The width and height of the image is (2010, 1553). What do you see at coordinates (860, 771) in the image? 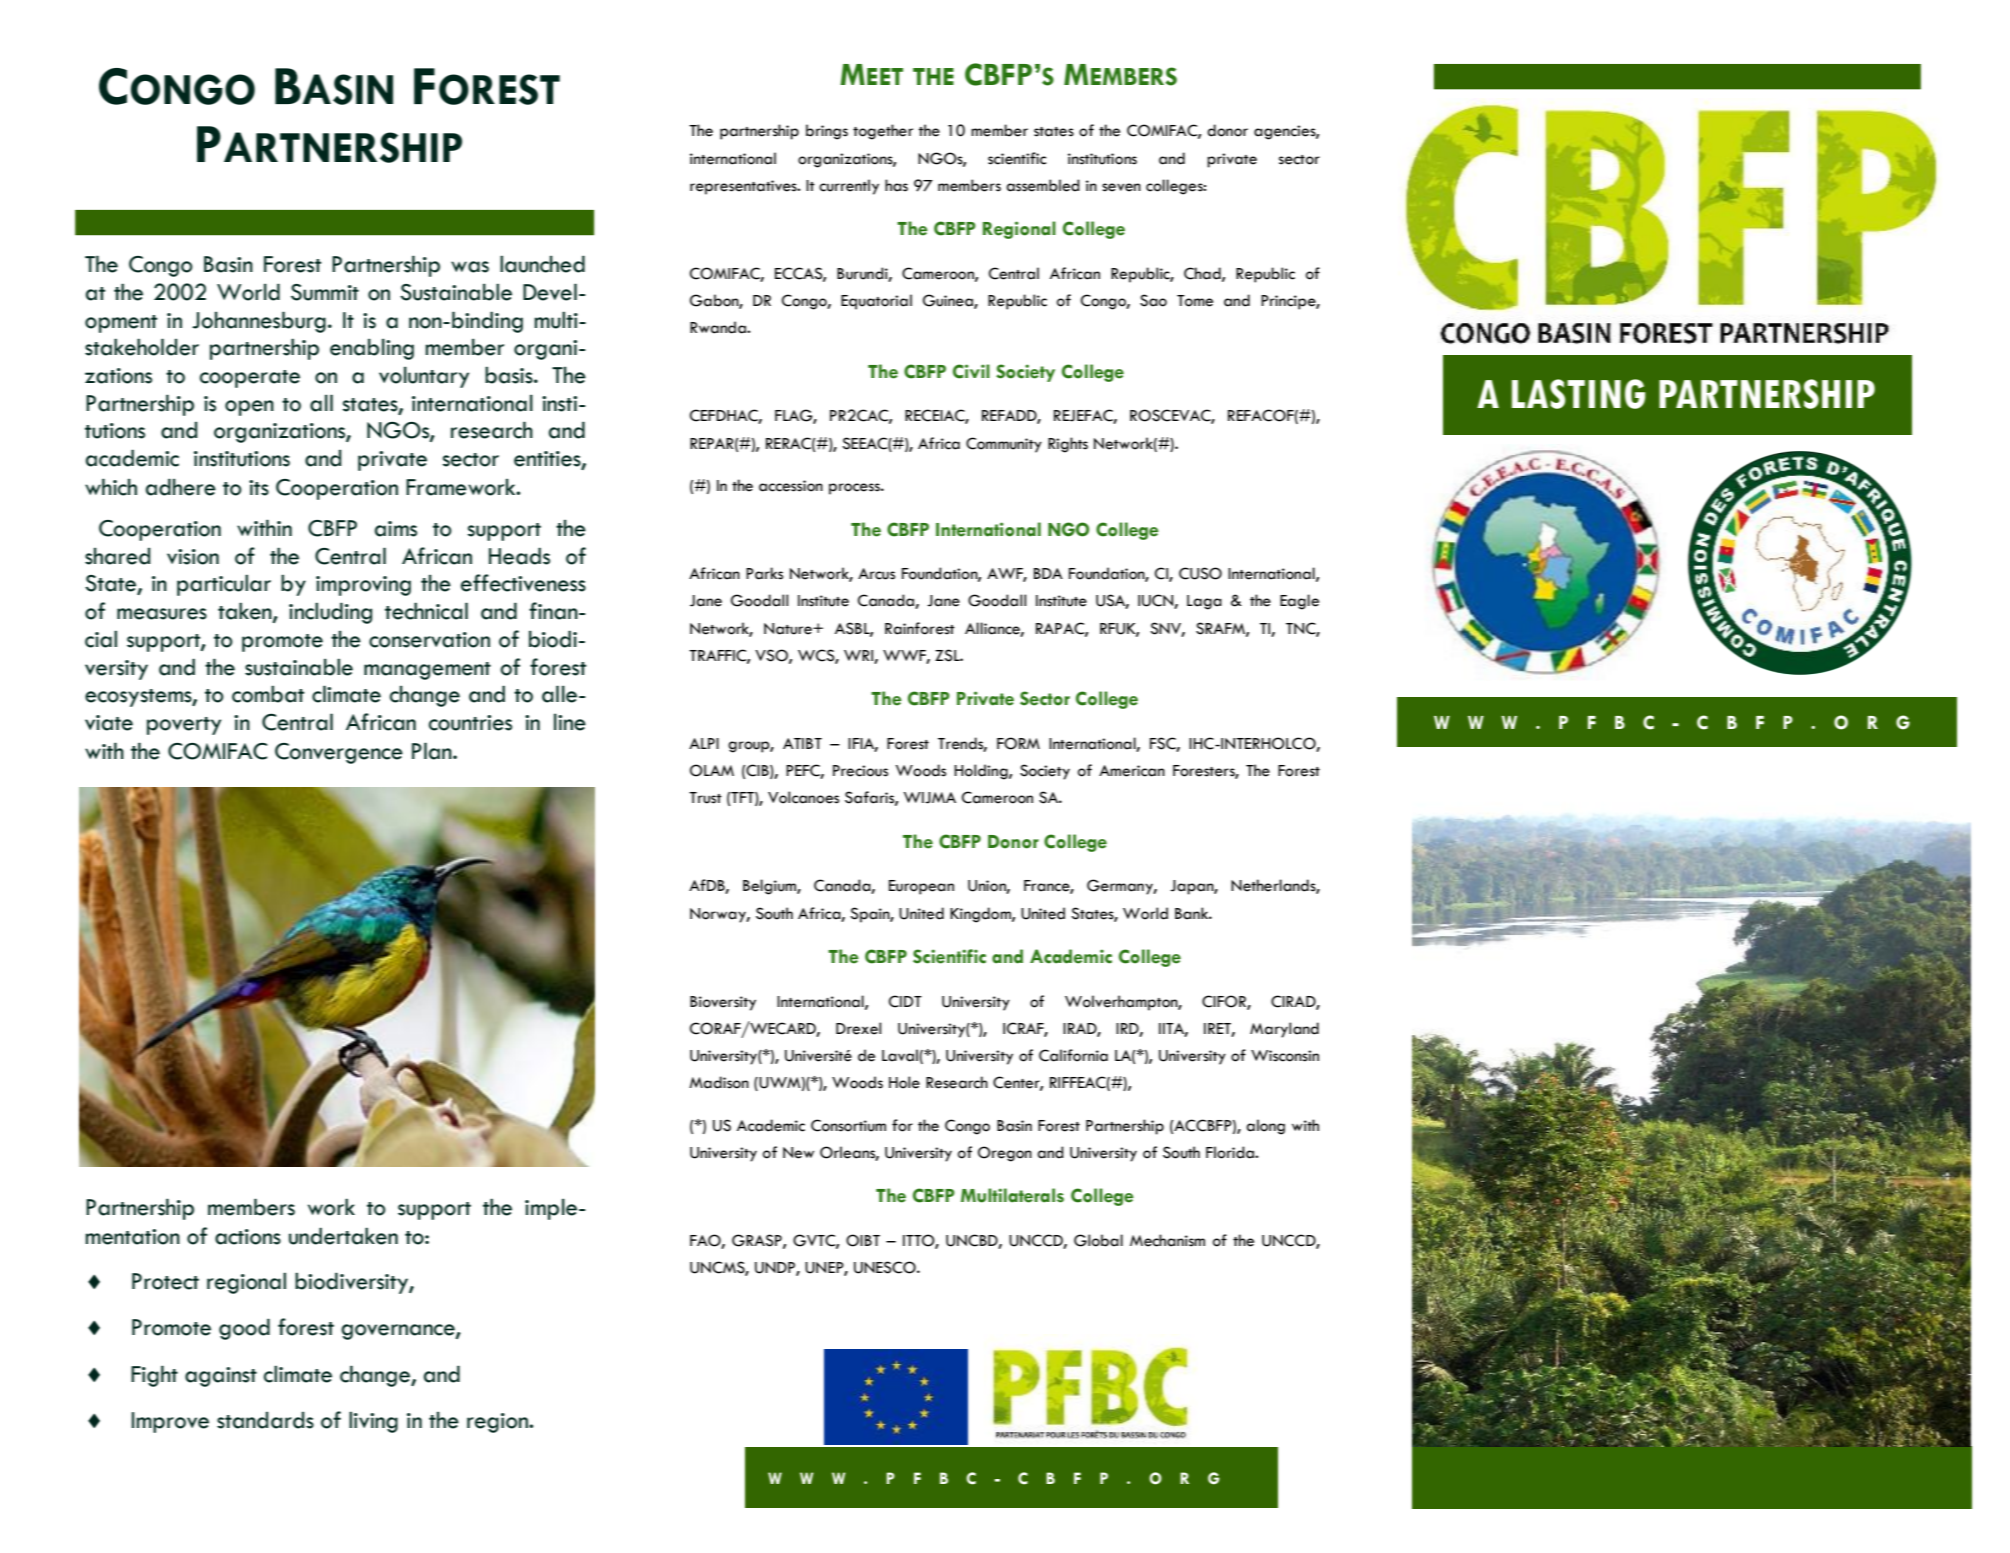
I see `Precious` at bounding box center [860, 771].
